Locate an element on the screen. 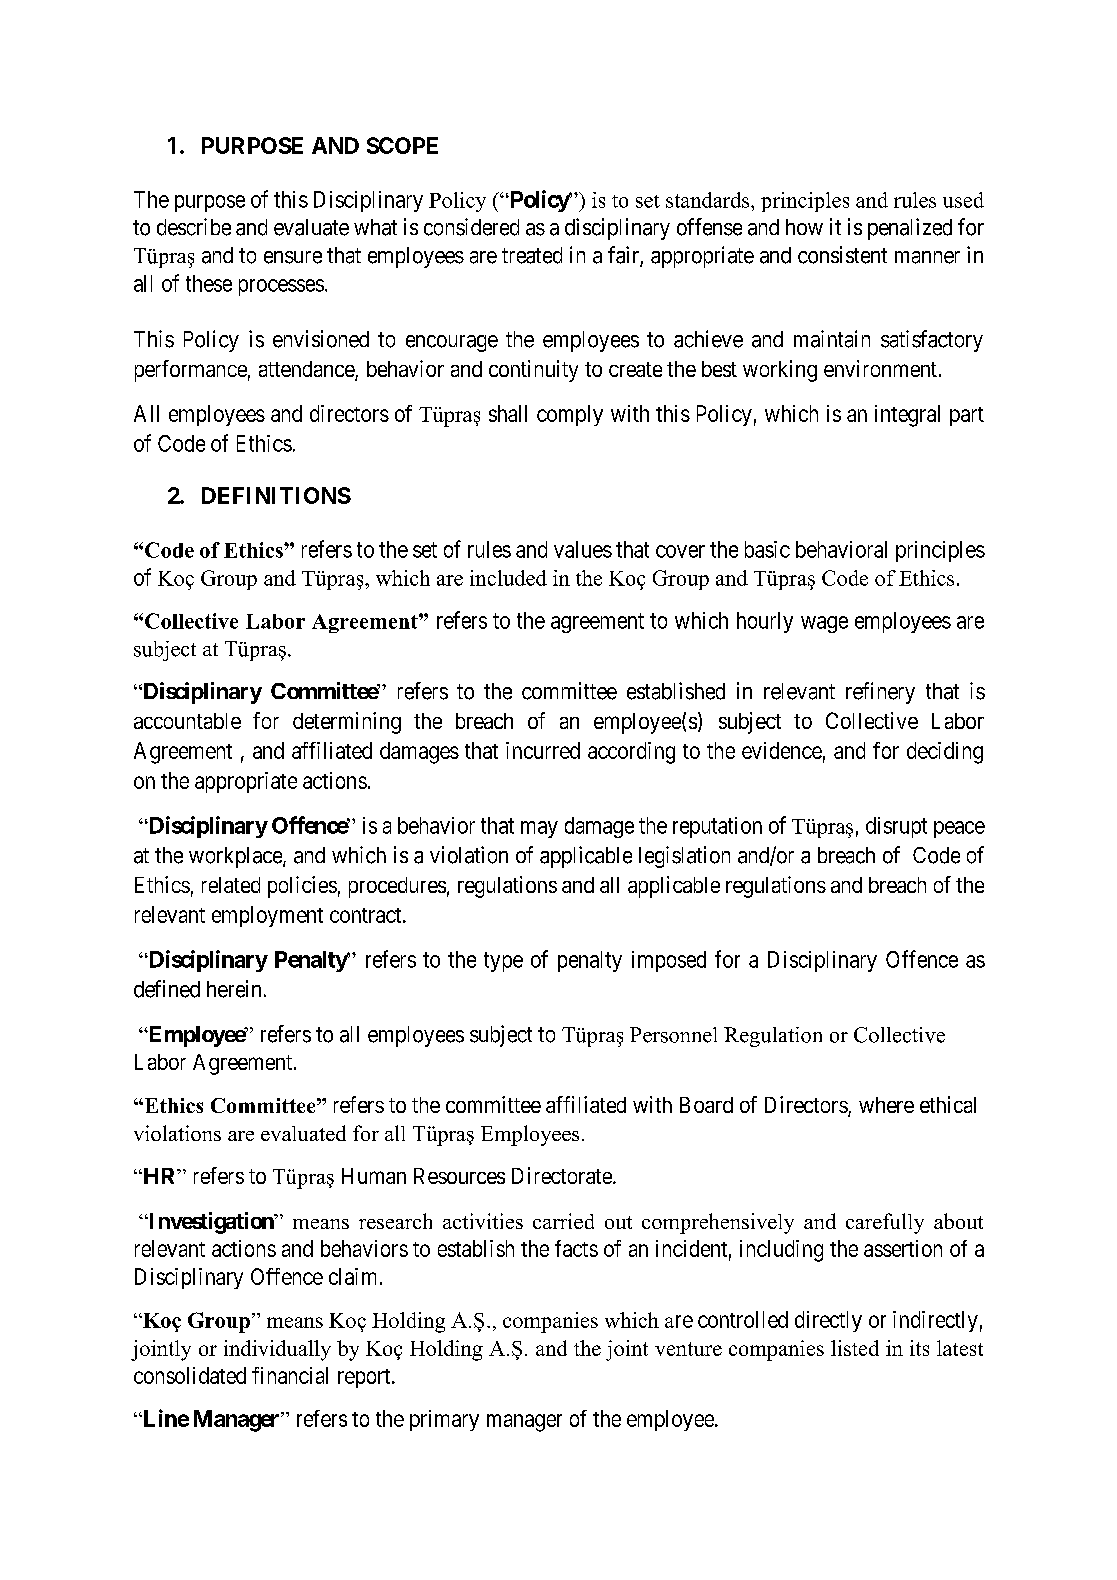 This screenshot has height=1580, width=1117. treated is located at coordinates (532, 255).
